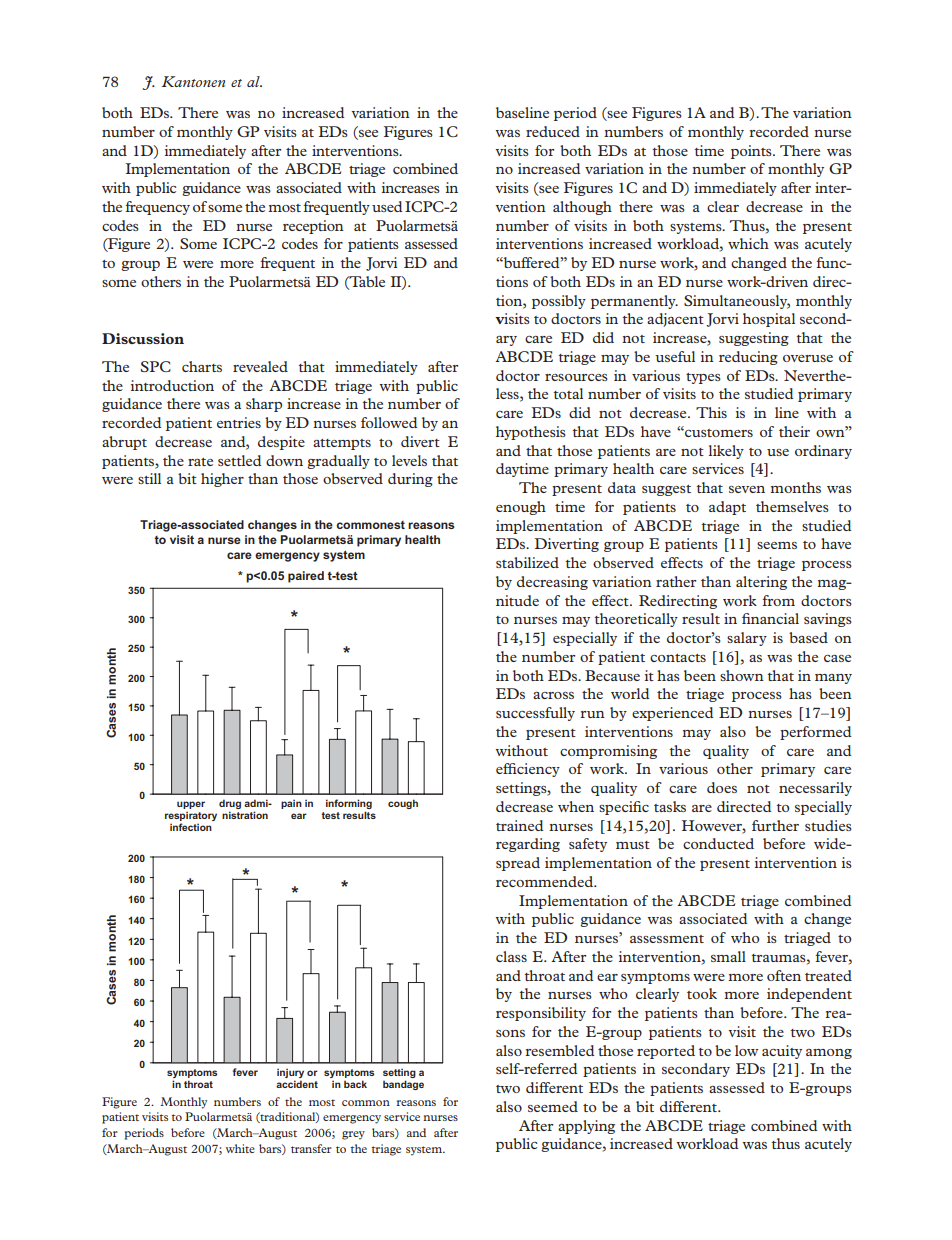 This screenshot has height=1240, width=952. Describe the element at coordinates (553, 695) in the screenshot. I see `across` at that location.
